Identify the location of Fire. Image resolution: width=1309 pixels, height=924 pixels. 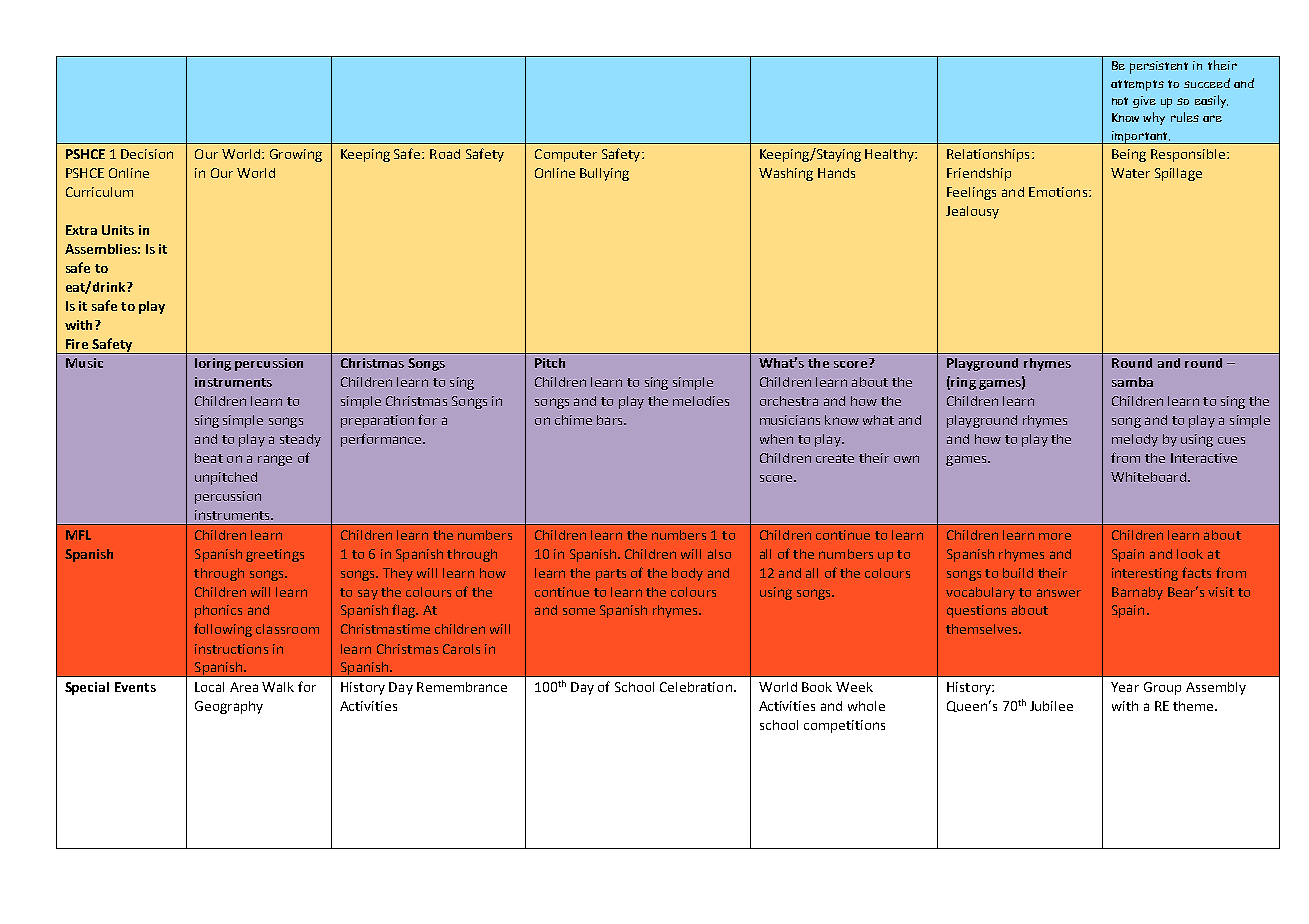
(77, 344).
